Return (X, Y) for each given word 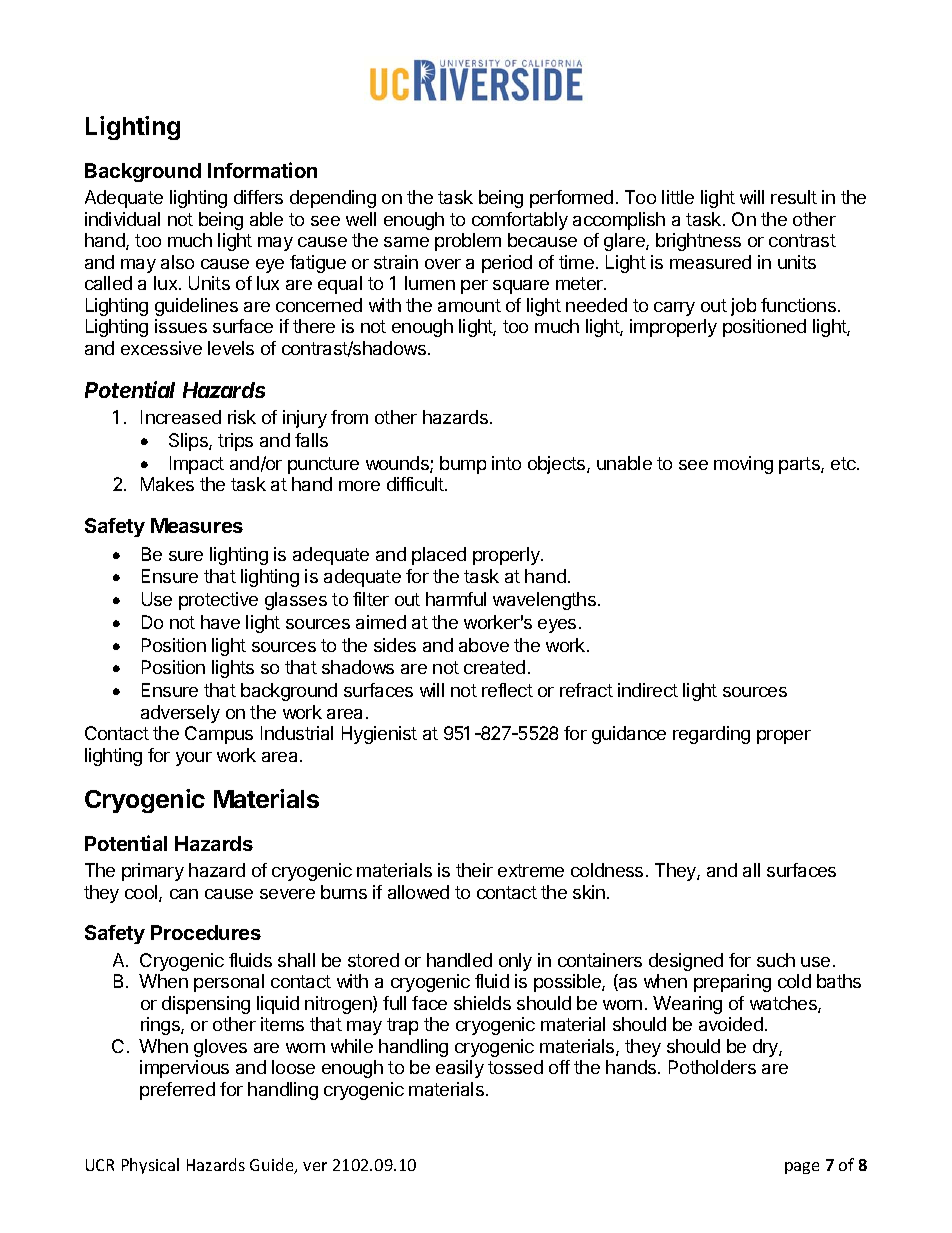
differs (258, 197)
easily (460, 1069)
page (802, 1168)
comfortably (520, 221)
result (794, 197)
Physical (150, 1166)
